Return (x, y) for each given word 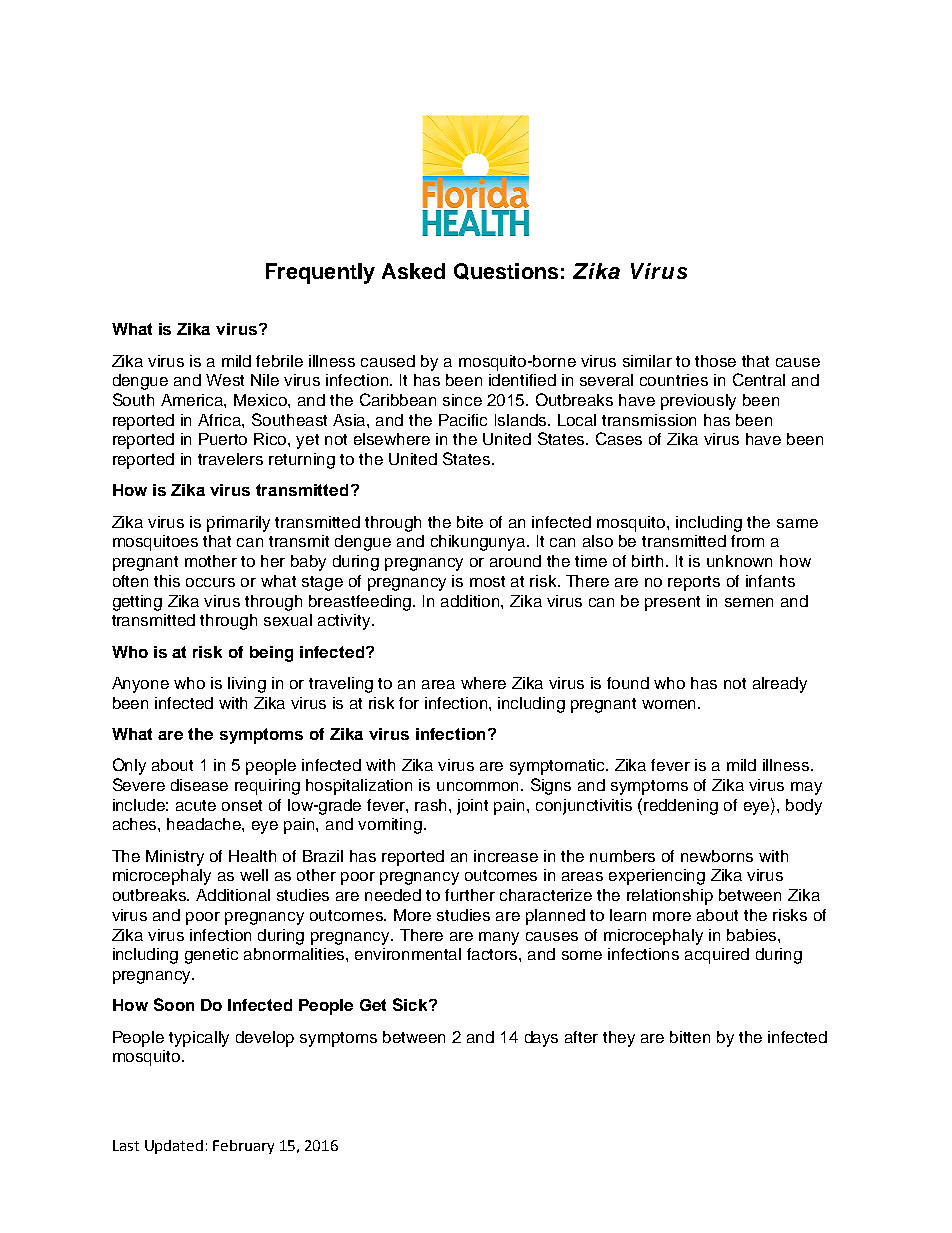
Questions (506, 271)
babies (753, 935)
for (409, 703)
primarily (238, 524)
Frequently (320, 273)
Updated (174, 1147)
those (715, 361)
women (670, 704)
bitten (690, 1037)
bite (470, 522)
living (247, 685)
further (470, 895)
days (541, 1039)
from (747, 541)
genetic (211, 956)
